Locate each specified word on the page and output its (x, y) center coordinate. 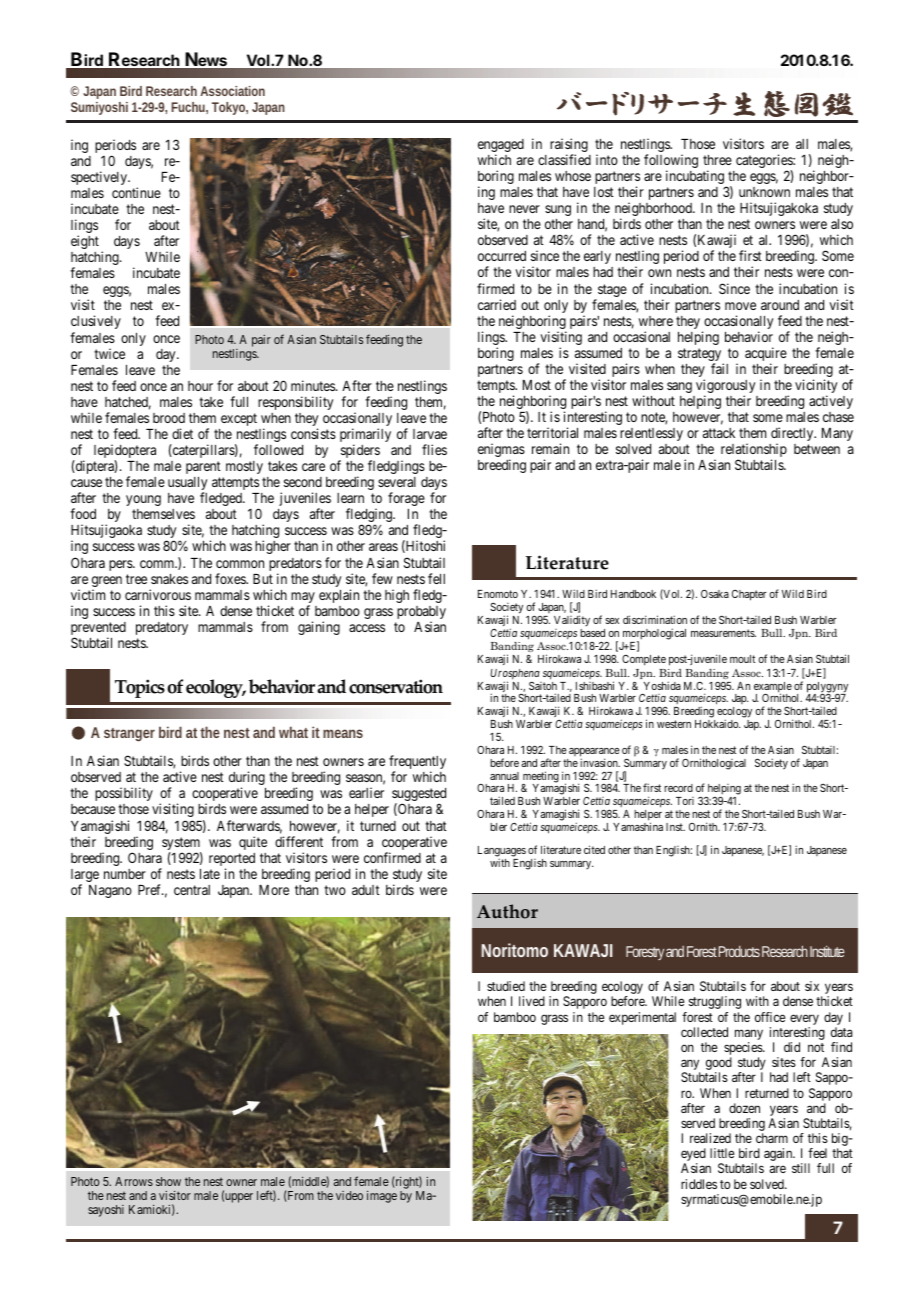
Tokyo (230, 108)
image (382, 1197)
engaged (501, 147)
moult (742, 659)
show (168, 1181)
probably (421, 614)
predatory (162, 628)
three (717, 160)
